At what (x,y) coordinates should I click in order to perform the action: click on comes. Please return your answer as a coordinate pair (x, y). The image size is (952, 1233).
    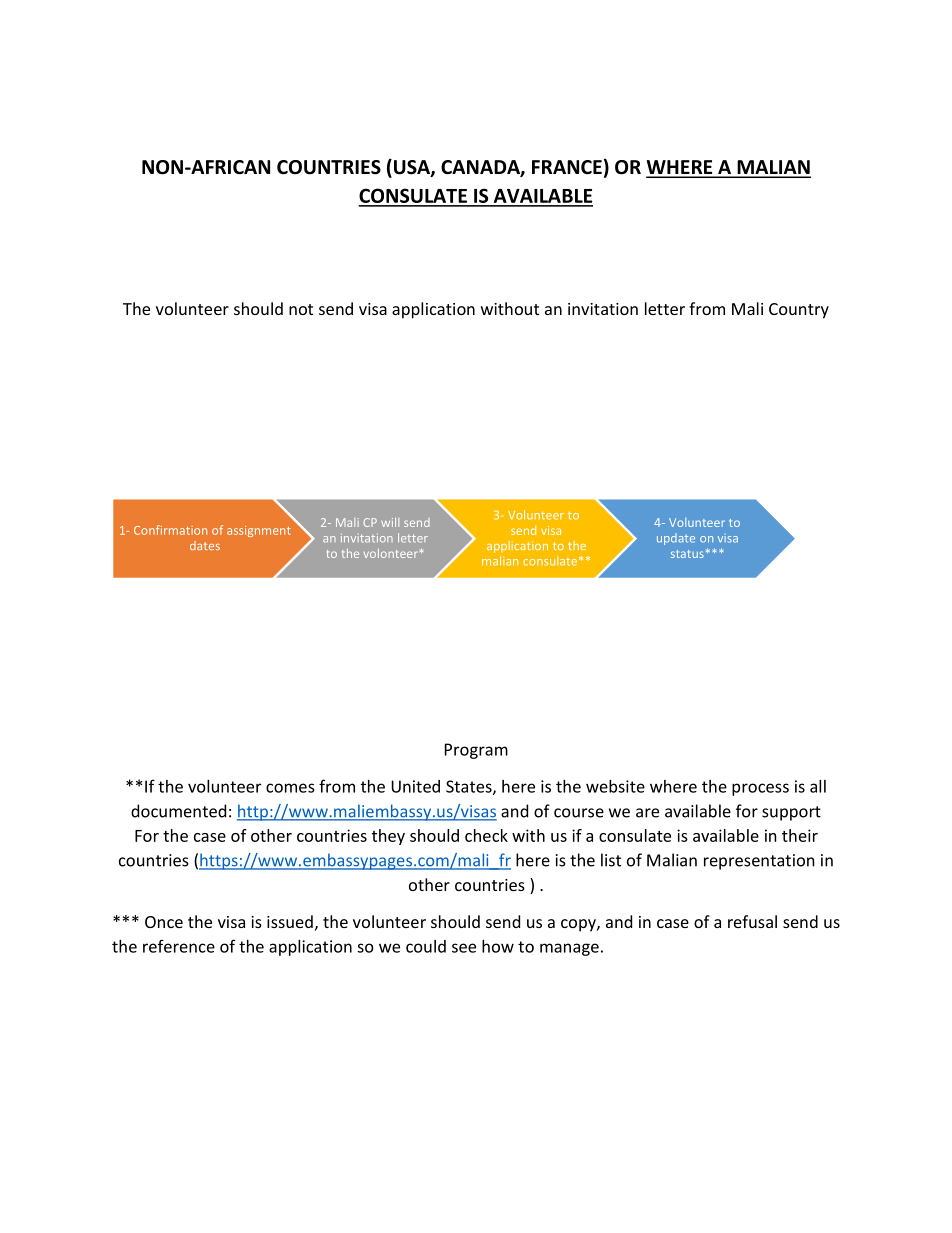
    Looking at the image, I should click on (290, 788).
